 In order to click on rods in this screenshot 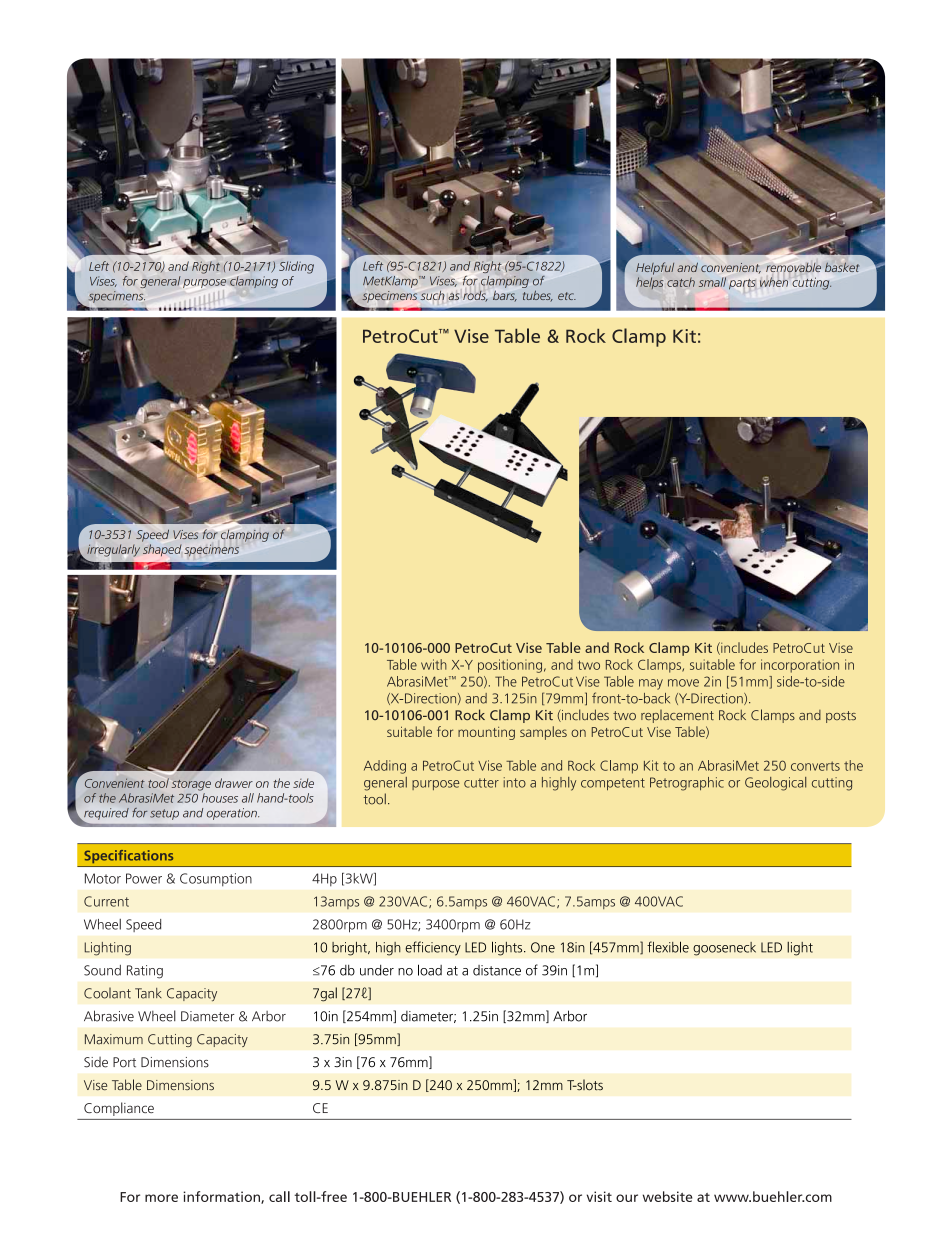, I will do `click(475, 296)`.
